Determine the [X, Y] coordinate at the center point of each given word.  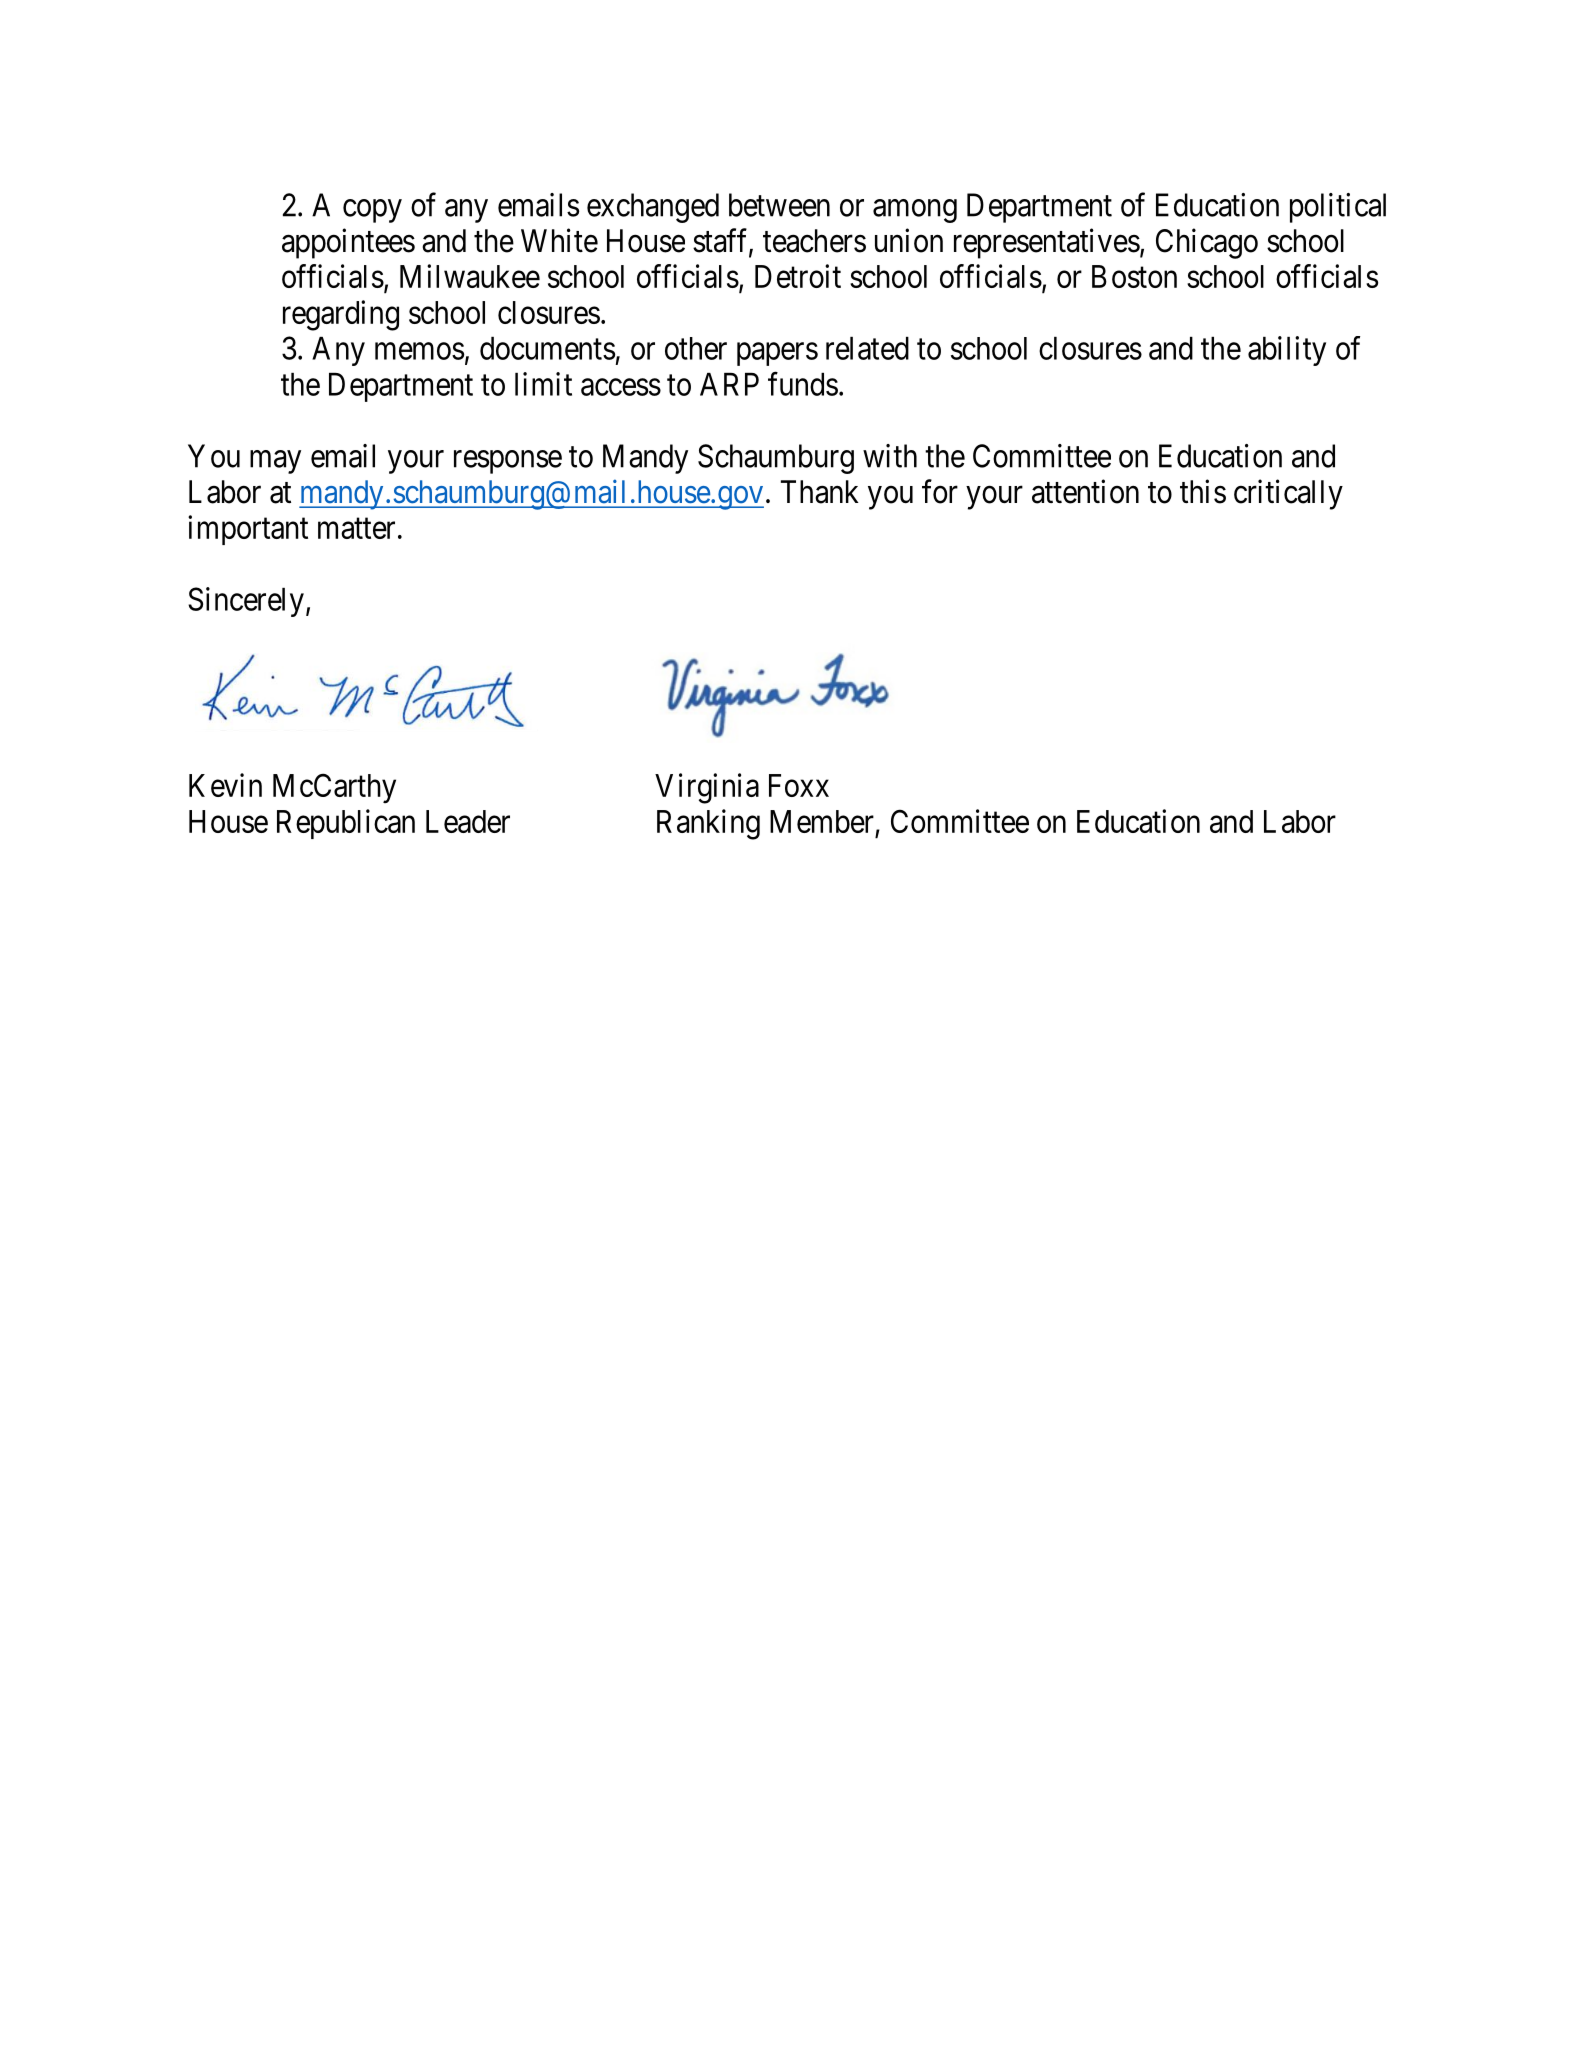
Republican [346, 824]
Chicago [1207, 243]
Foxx [799, 785]
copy [372, 211]
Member [822, 821]
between [779, 205]
